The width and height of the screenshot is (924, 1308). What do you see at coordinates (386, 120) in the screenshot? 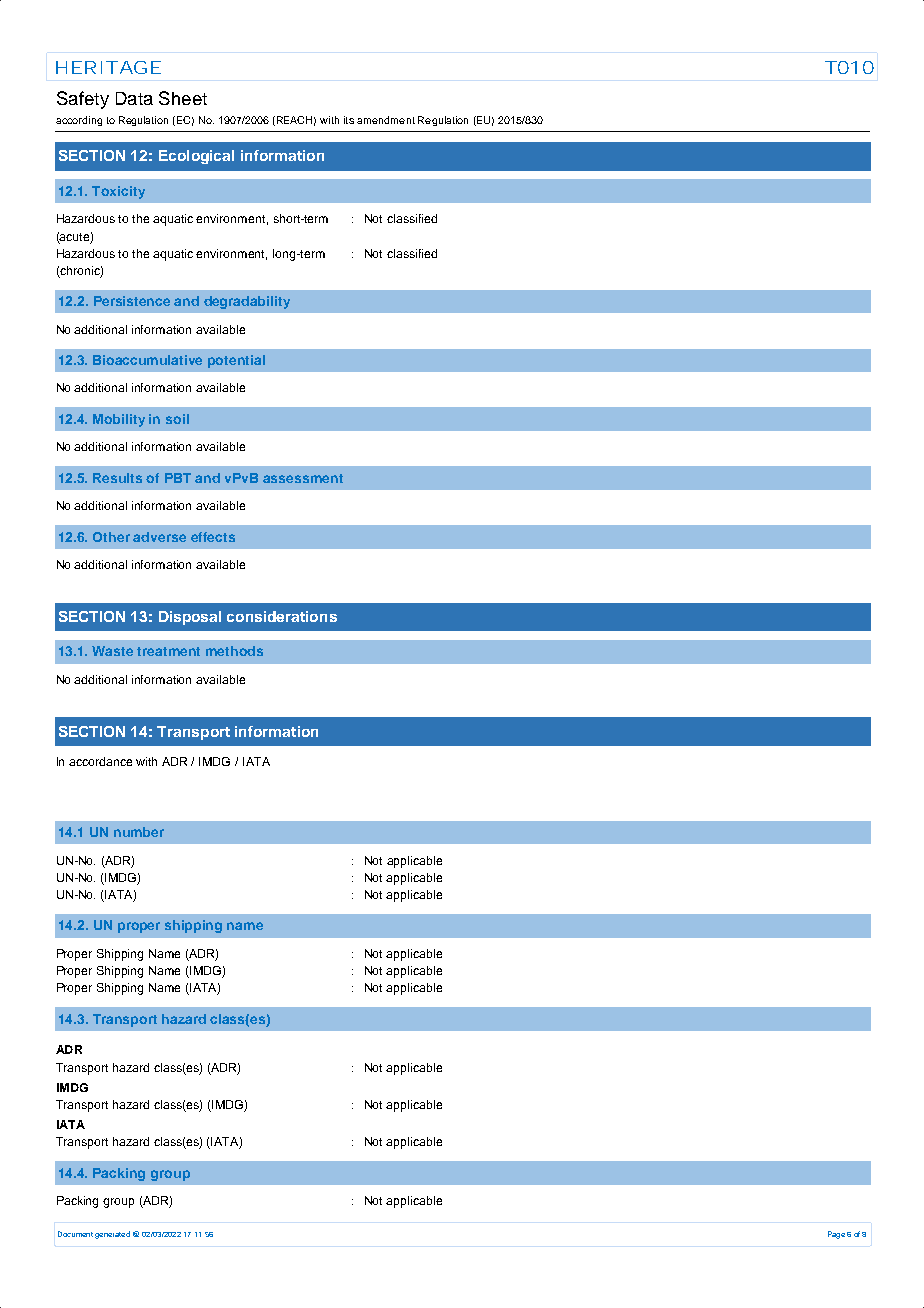
I see `amendment` at bounding box center [386, 120].
